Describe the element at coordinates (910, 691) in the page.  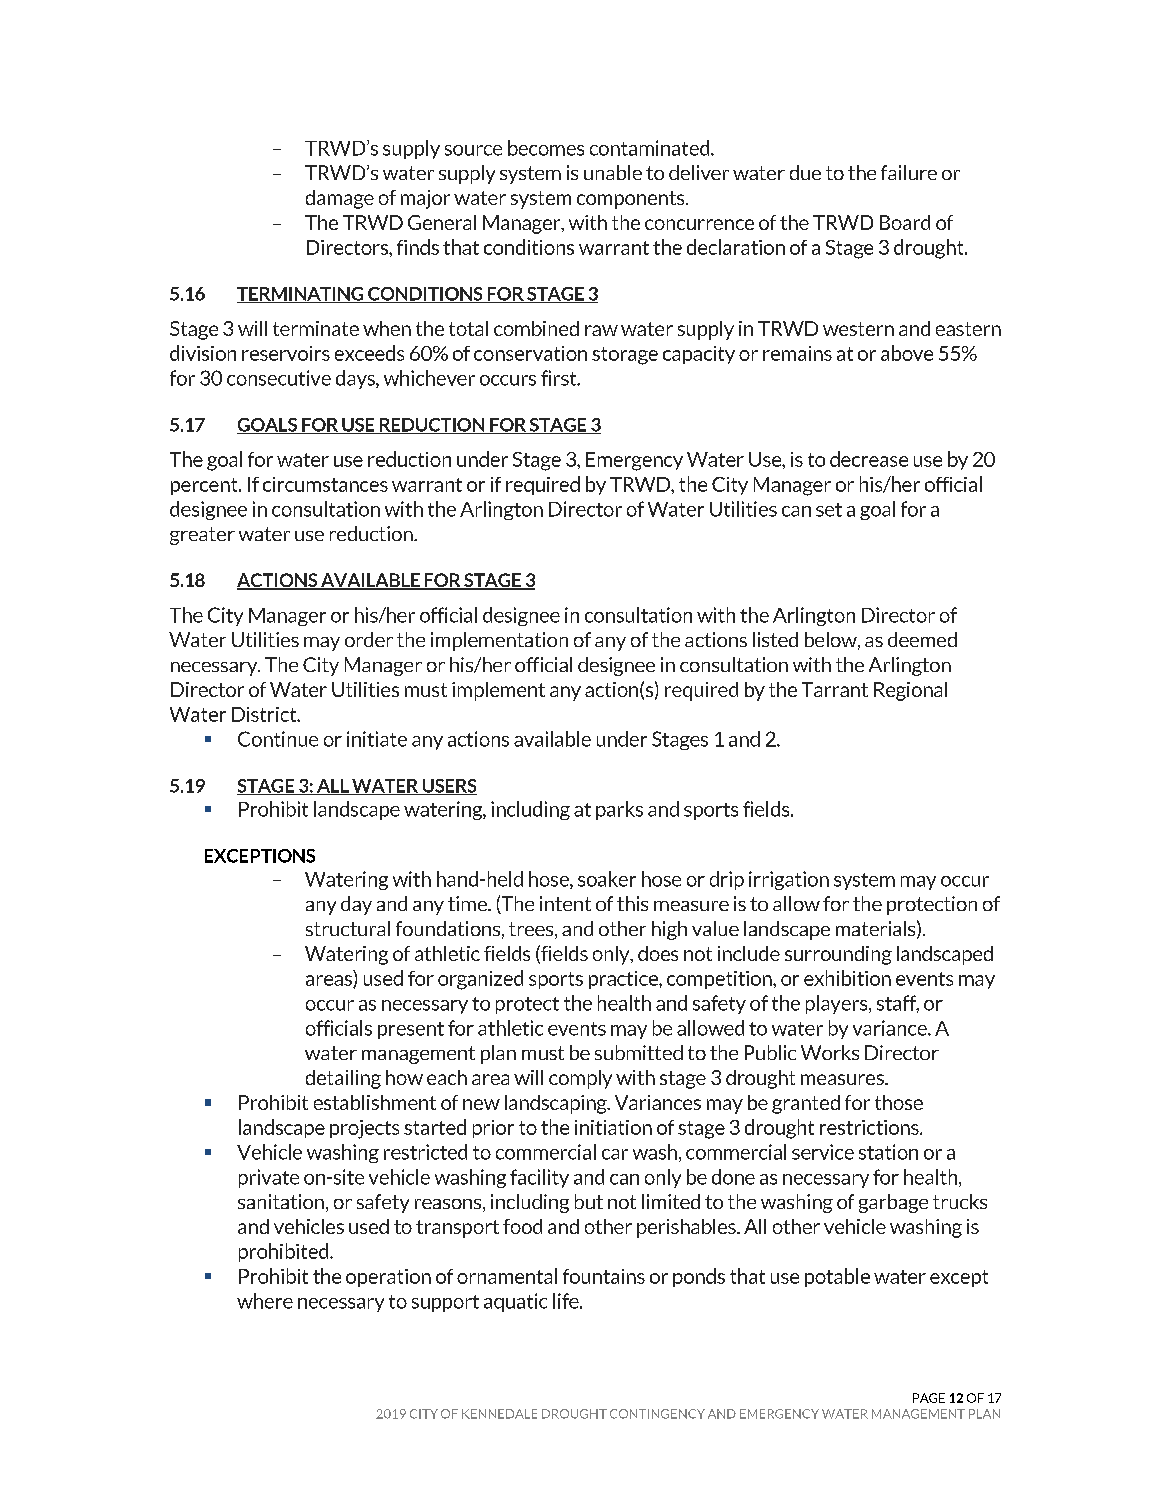
I see `Regional` at that location.
